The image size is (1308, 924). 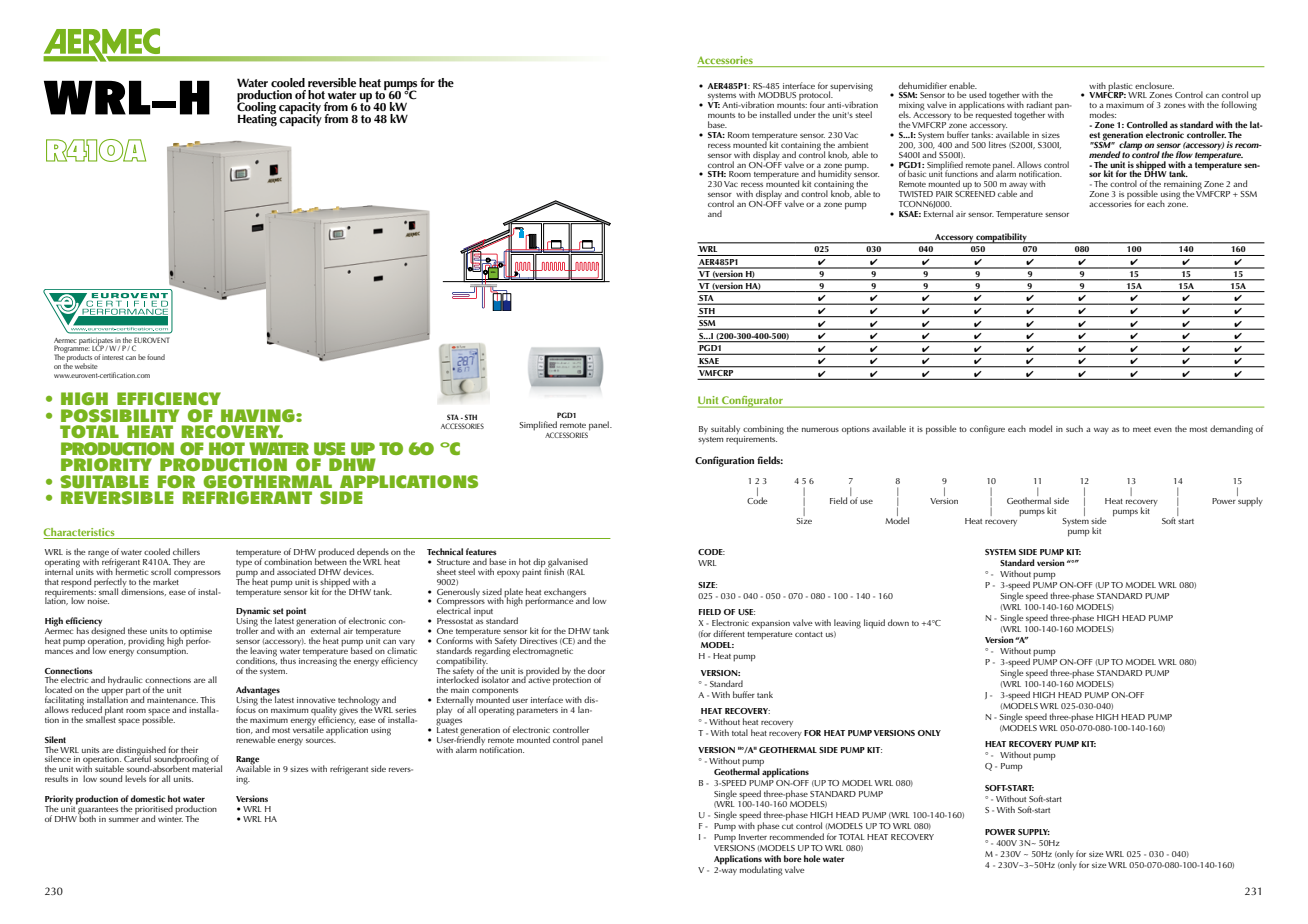 What do you see at coordinates (1103, 114) in the page?
I see `modes` at bounding box center [1103, 114].
